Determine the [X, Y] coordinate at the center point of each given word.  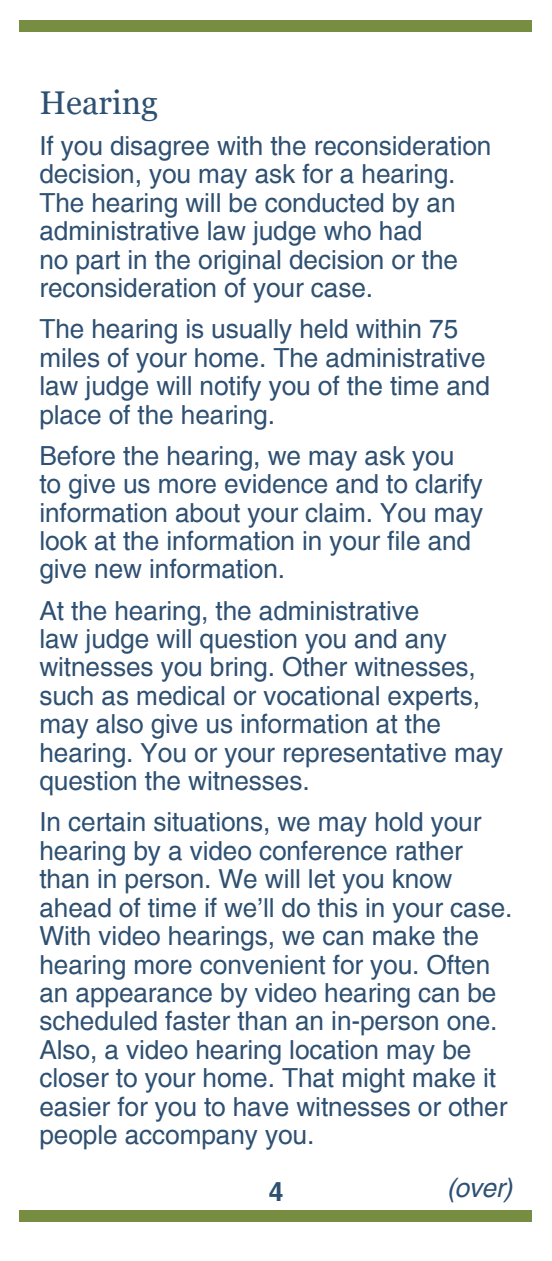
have [261, 1107]
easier [75, 1107]
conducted [324, 203]
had [400, 231]
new [118, 571]
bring [238, 669]
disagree [160, 148]
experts [430, 699]
